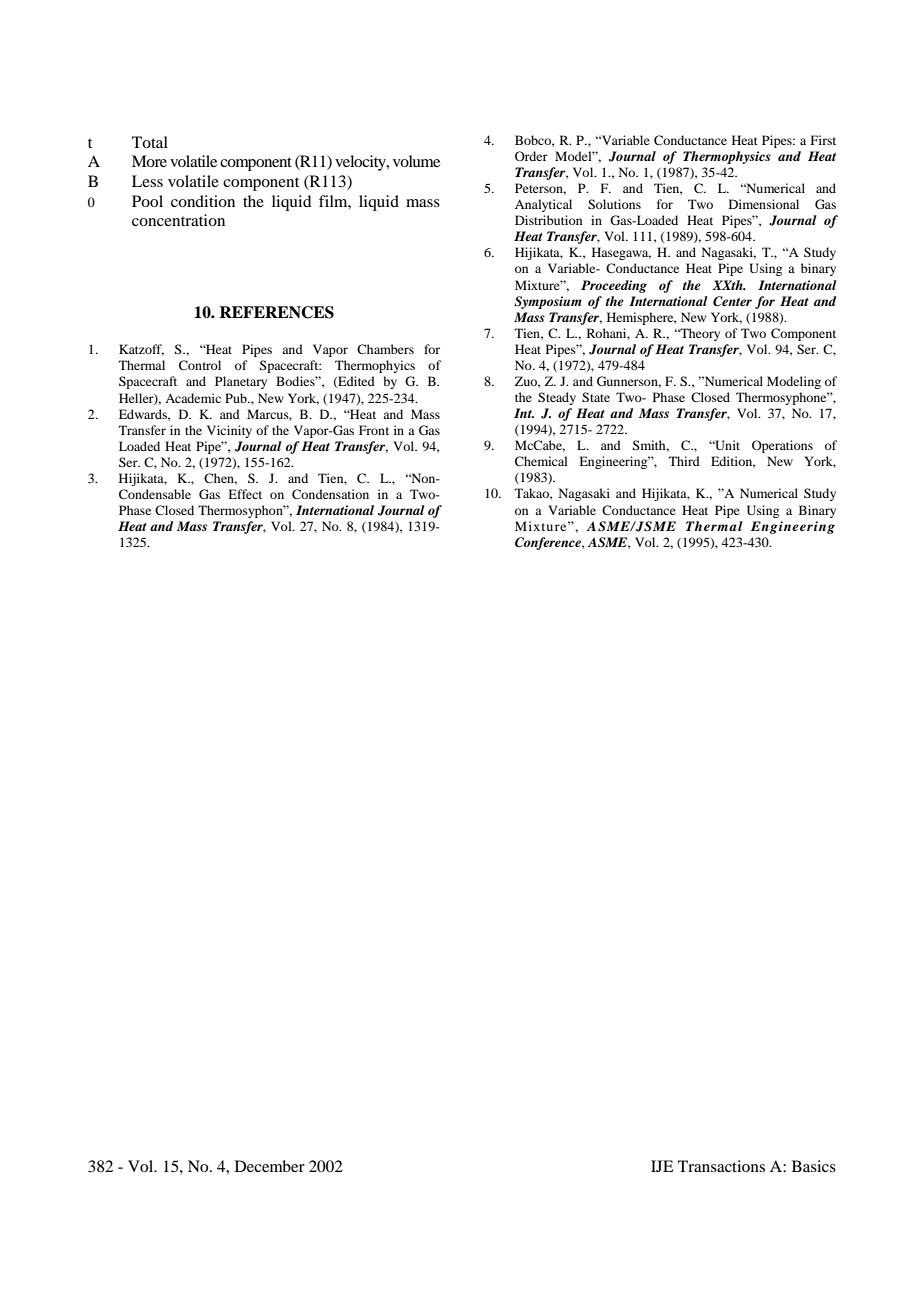  What do you see at coordinates (764, 204) in the image?
I see `Dimensional` at bounding box center [764, 204].
